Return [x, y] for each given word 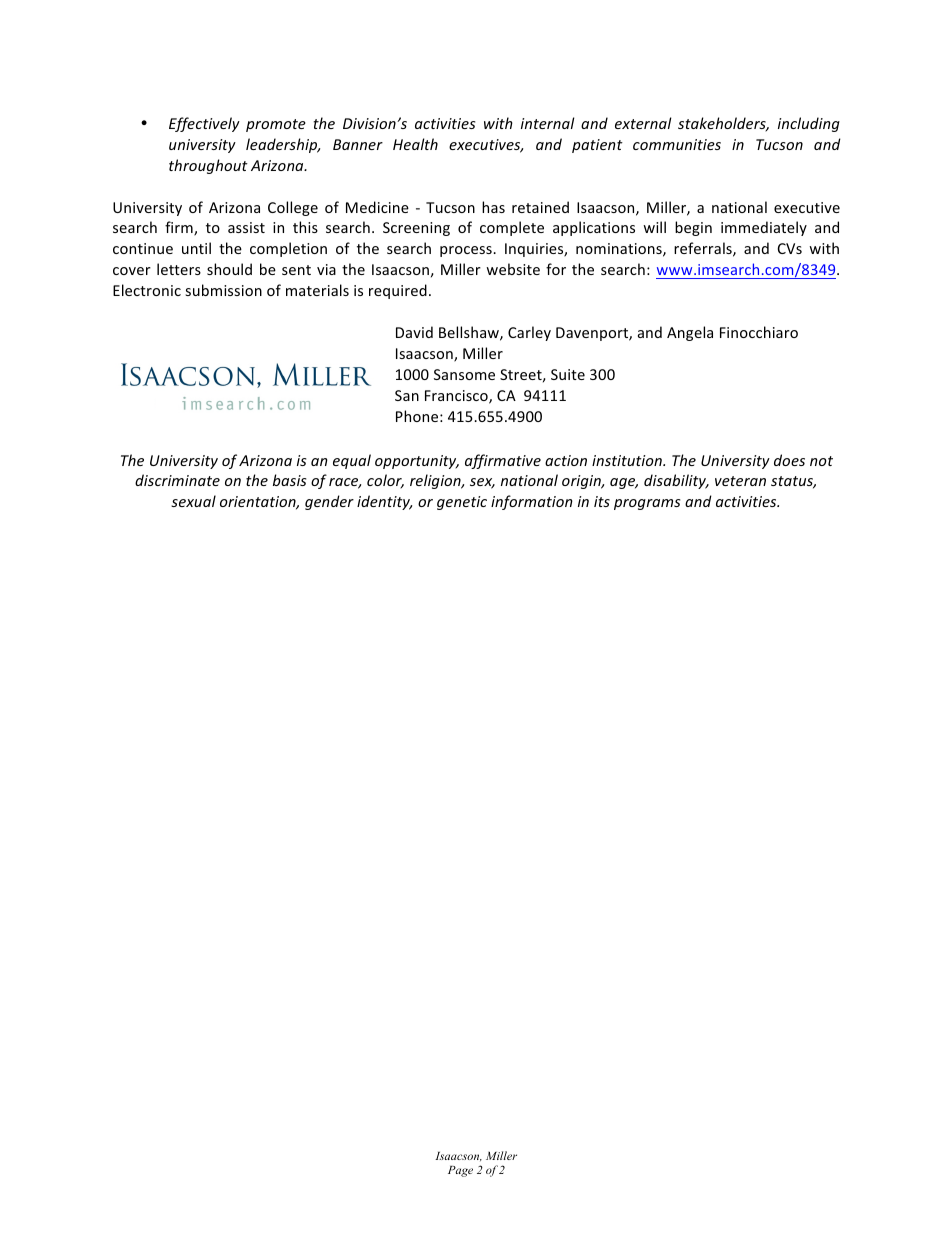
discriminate [177, 480]
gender [329, 502]
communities [677, 144]
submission [223, 290]
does [789, 460]
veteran [740, 481]
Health [415, 144]
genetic [462, 503]
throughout [208, 166]
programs [647, 504]
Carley [529, 333]
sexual [193, 501]
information [532, 502]
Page [460, 1171]
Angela [690, 333]
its [602, 501]
